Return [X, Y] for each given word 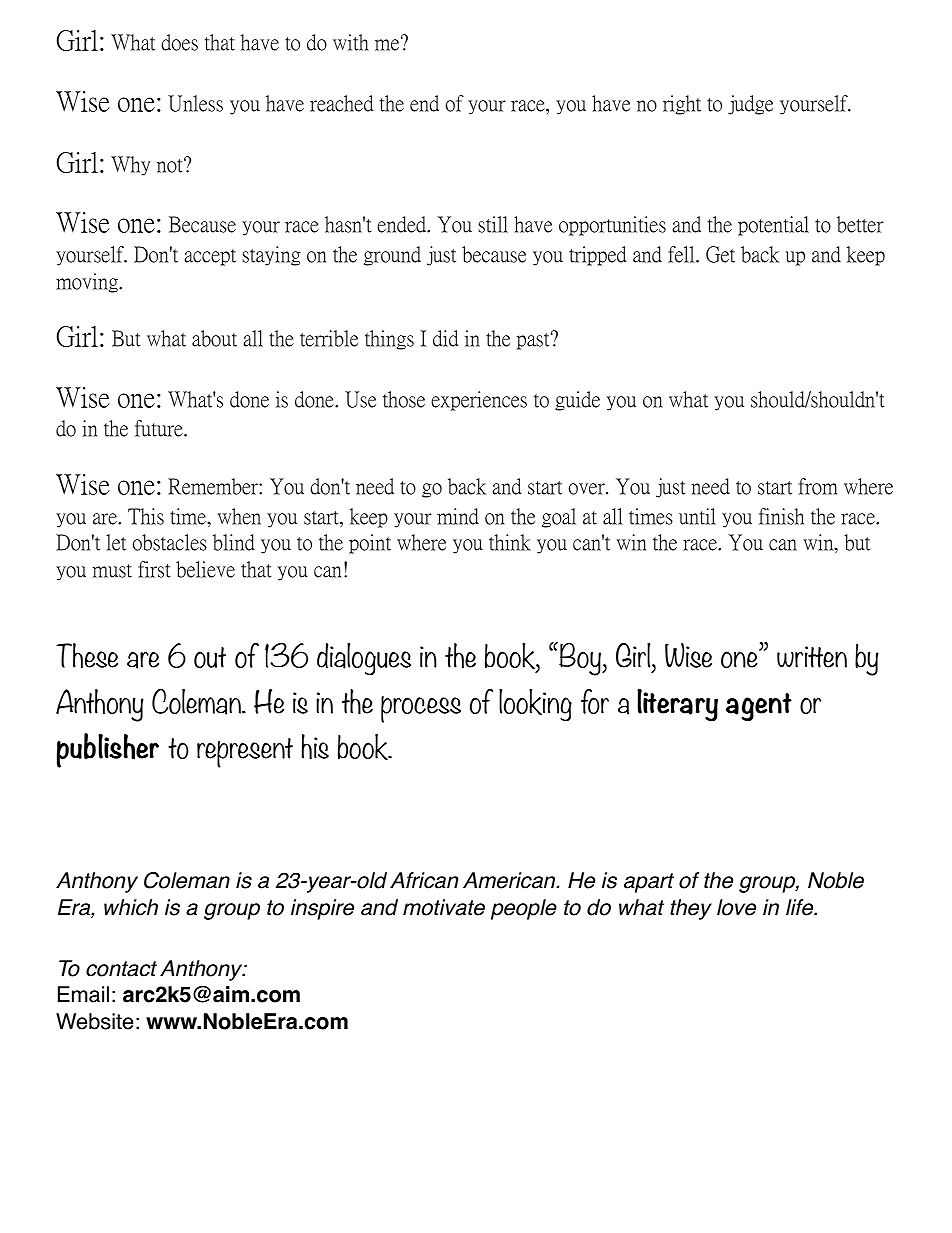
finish [781, 516]
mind [458, 516]
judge [750, 105]
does [179, 42]
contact [121, 969]
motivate [444, 907]
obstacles [170, 542]
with [351, 42]
